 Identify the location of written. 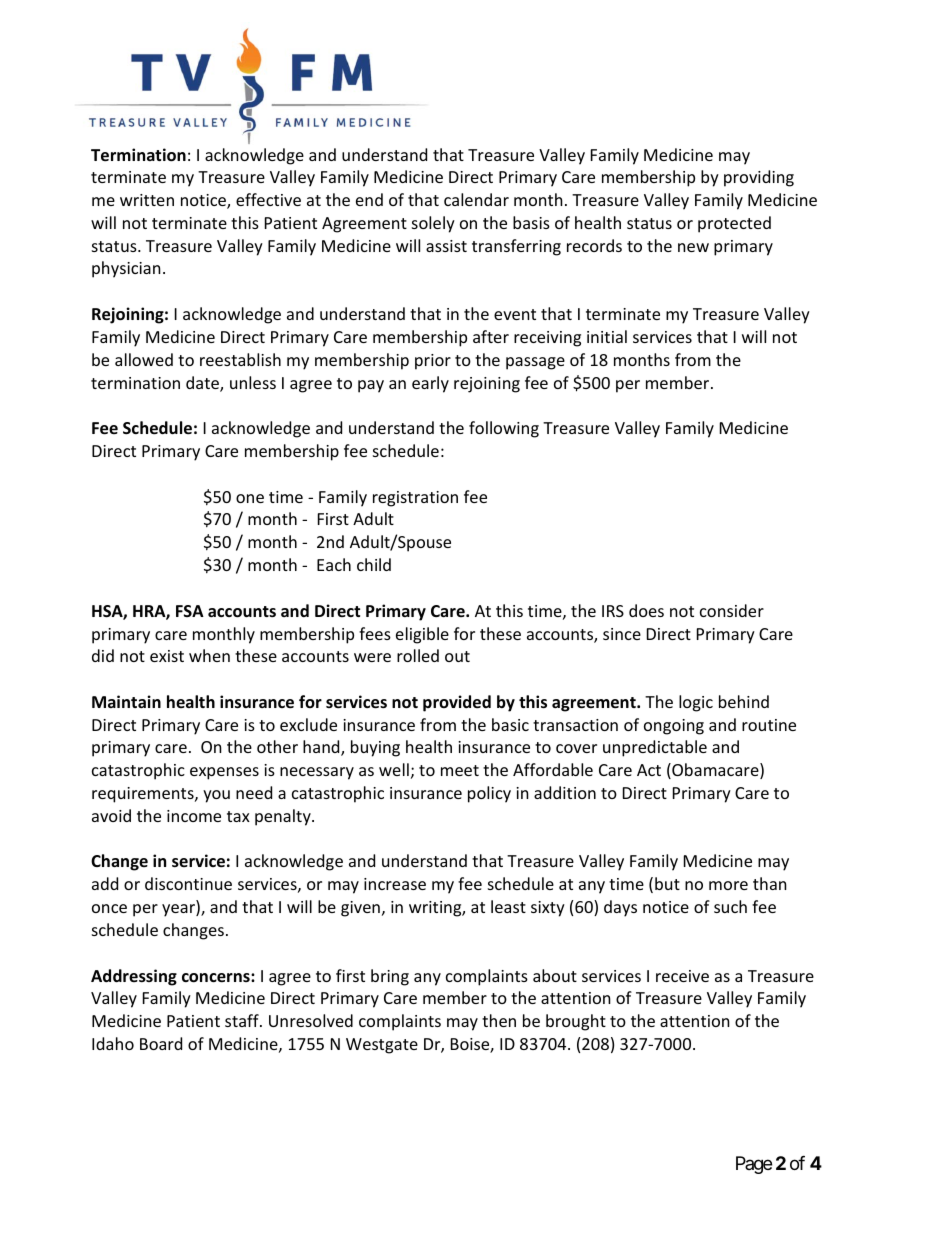
(147, 200).
